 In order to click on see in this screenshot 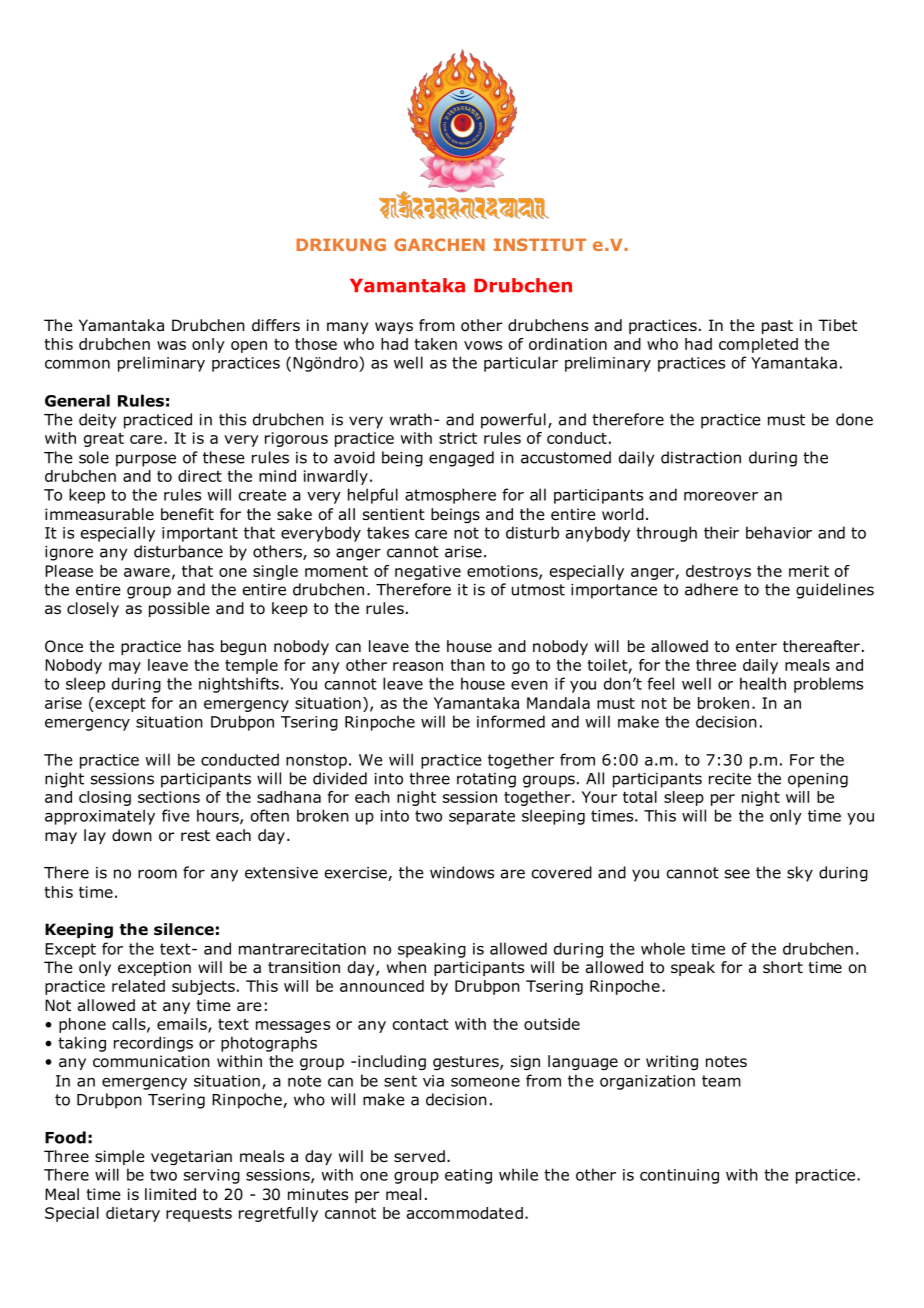, I will do `click(737, 874)`.
